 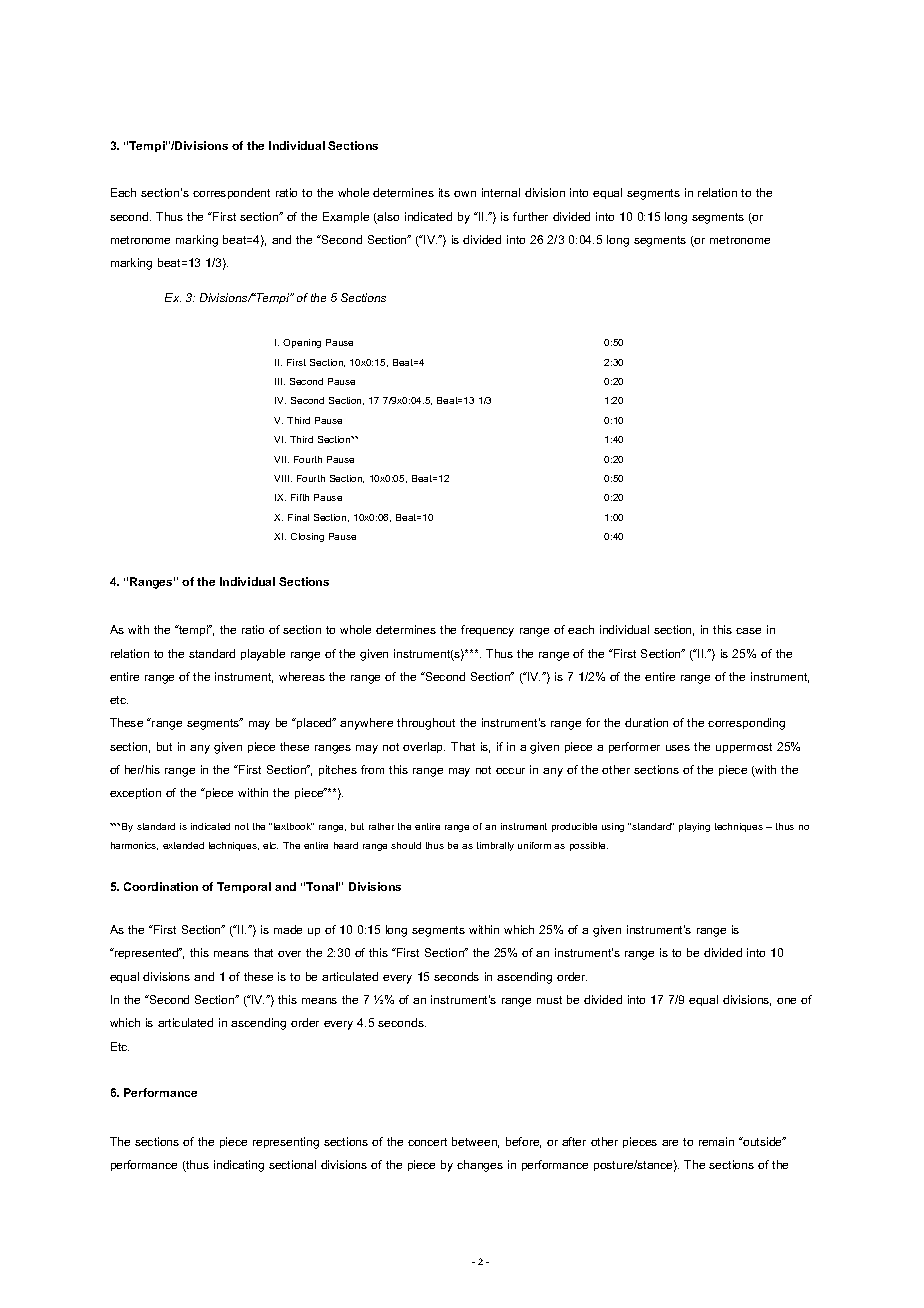 I want to click on occur, so click(x=510, y=771).
